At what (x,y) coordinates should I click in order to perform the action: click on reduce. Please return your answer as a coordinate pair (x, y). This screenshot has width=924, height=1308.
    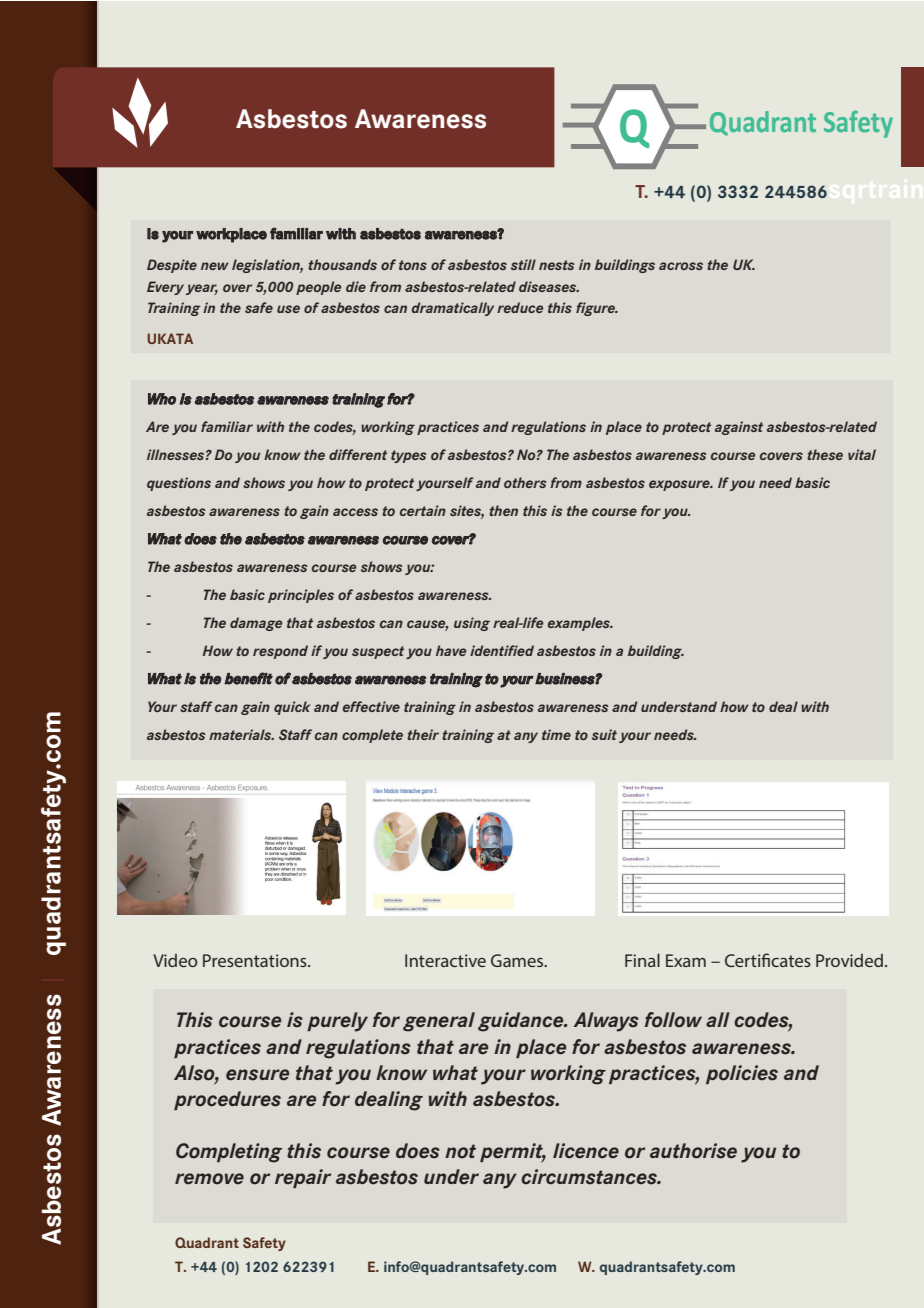
    Looking at the image, I should click on (520, 307).
